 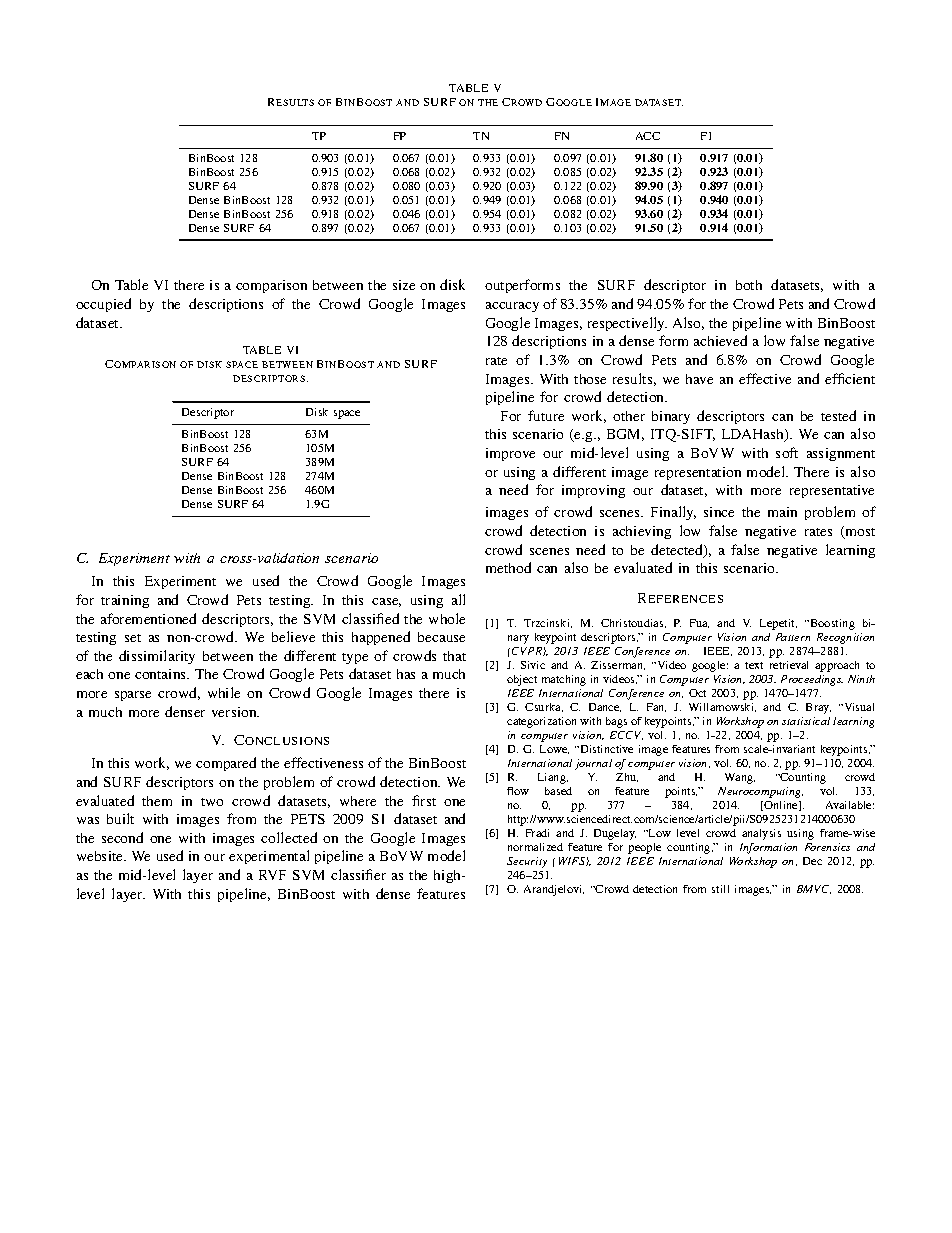 I want to click on version, so click(x=235, y=712).
